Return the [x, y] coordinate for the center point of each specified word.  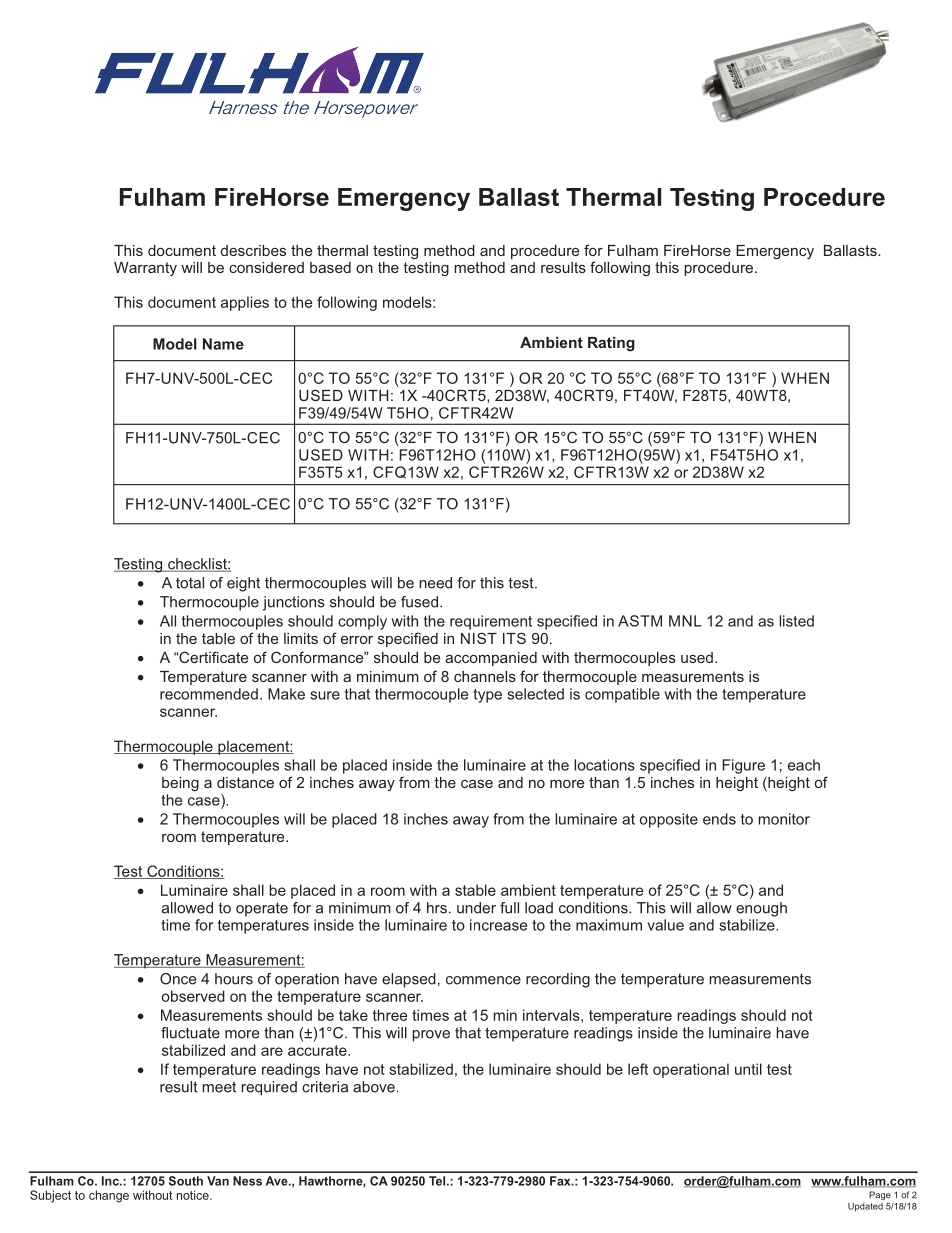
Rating [611, 344]
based [330, 267]
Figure [743, 766]
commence [483, 980]
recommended [209, 694]
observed [193, 996]
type [487, 696]
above [374, 1087]
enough [761, 909]
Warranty [145, 269]
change [109, 1196]
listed [796, 621]
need [435, 583]
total [190, 583]
